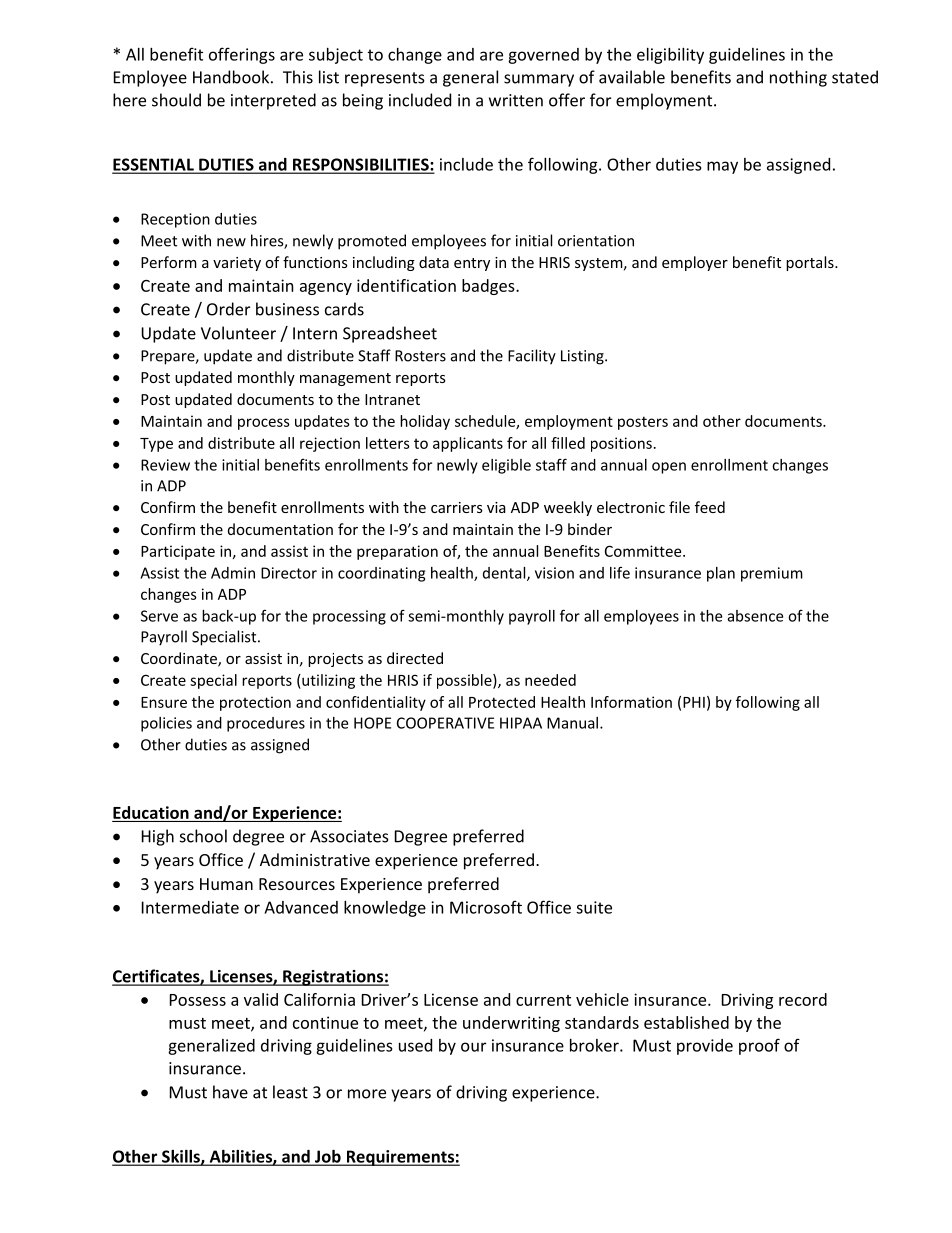 The width and height of the page is (952, 1233). Describe the element at coordinates (798, 78) in the page. I see `nothing` at that location.
